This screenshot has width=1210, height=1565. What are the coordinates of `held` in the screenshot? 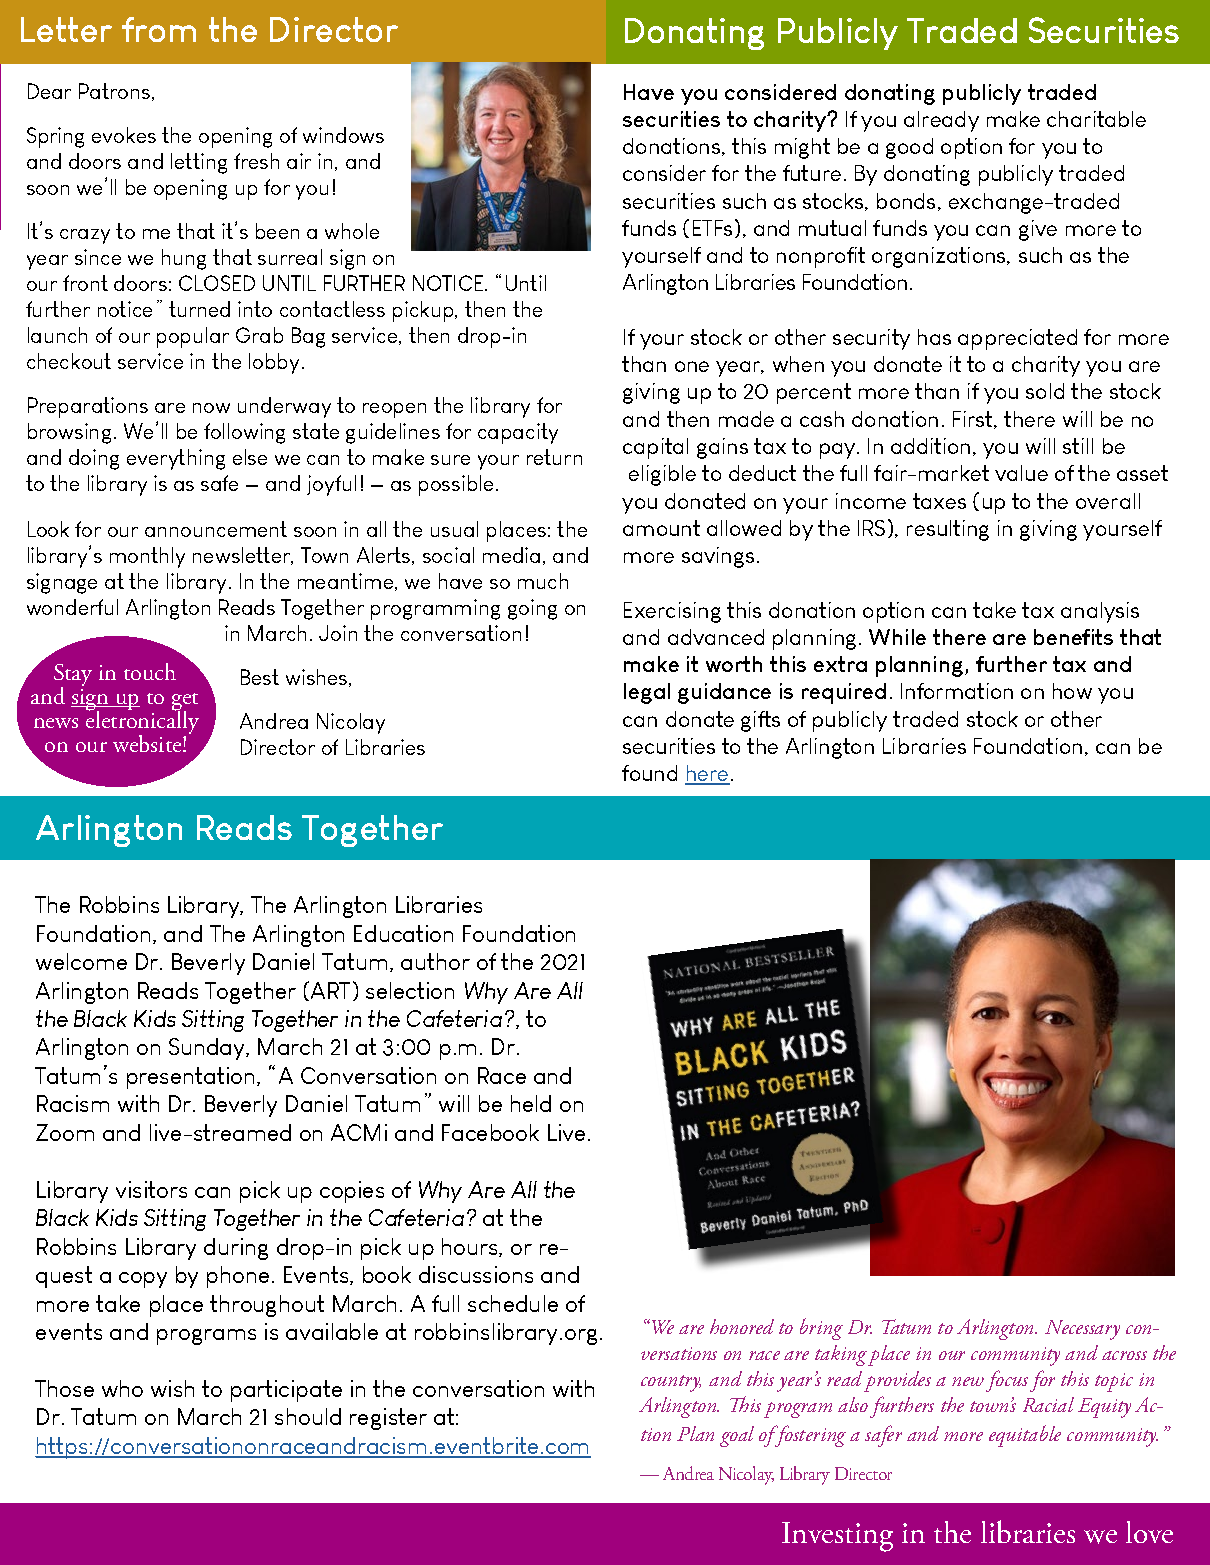 It's located at (531, 1103).
